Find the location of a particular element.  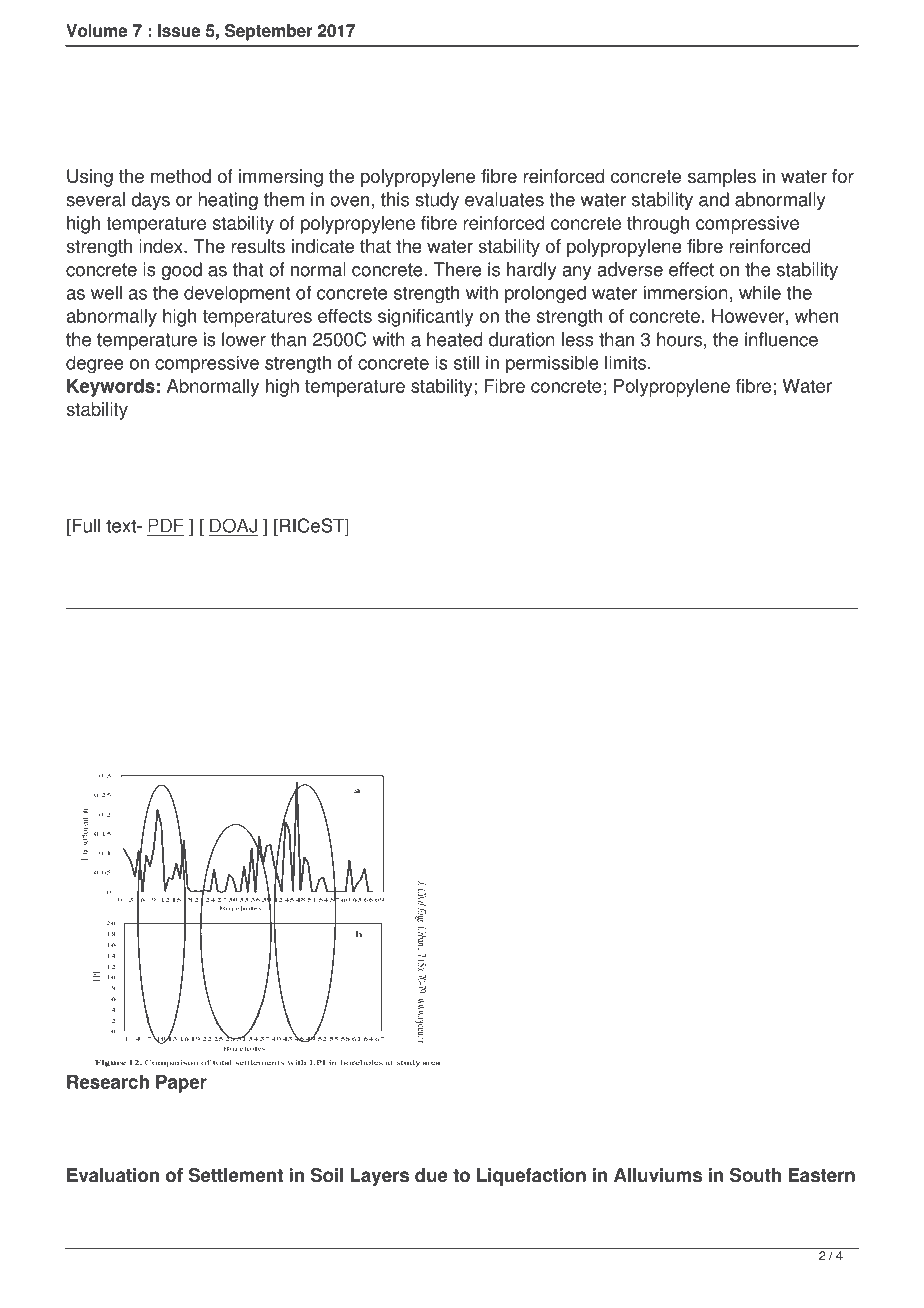

Issue is located at coordinates (179, 30).
